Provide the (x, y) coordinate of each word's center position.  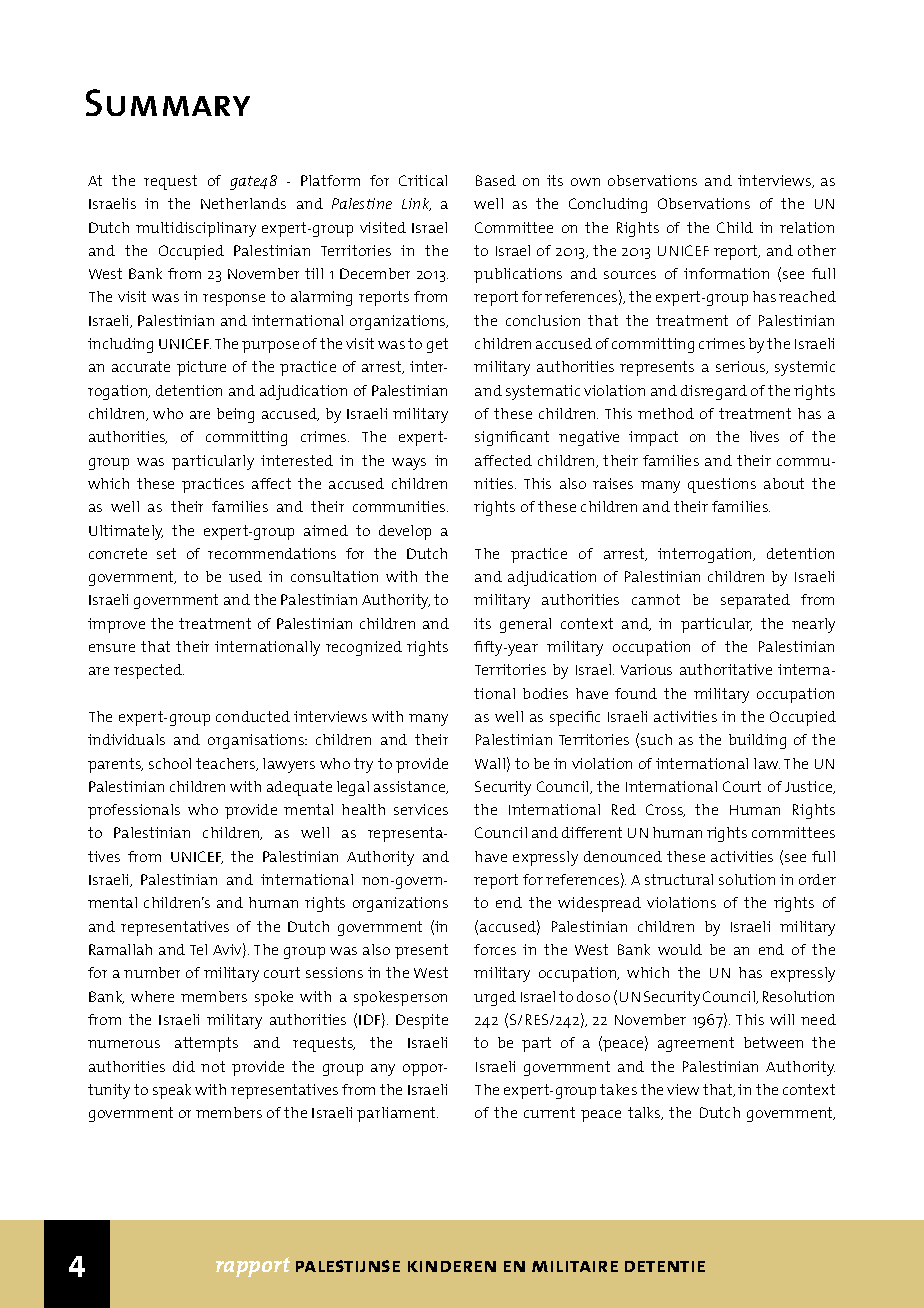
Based (496, 180)
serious (742, 367)
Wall (490, 763)
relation (807, 227)
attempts (206, 1044)
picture (201, 368)
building (757, 741)
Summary (168, 102)
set (166, 553)
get (437, 345)
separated (755, 601)
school (170, 763)
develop (405, 532)
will (782, 1019)
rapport (253, 1267)
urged (495, 998)
